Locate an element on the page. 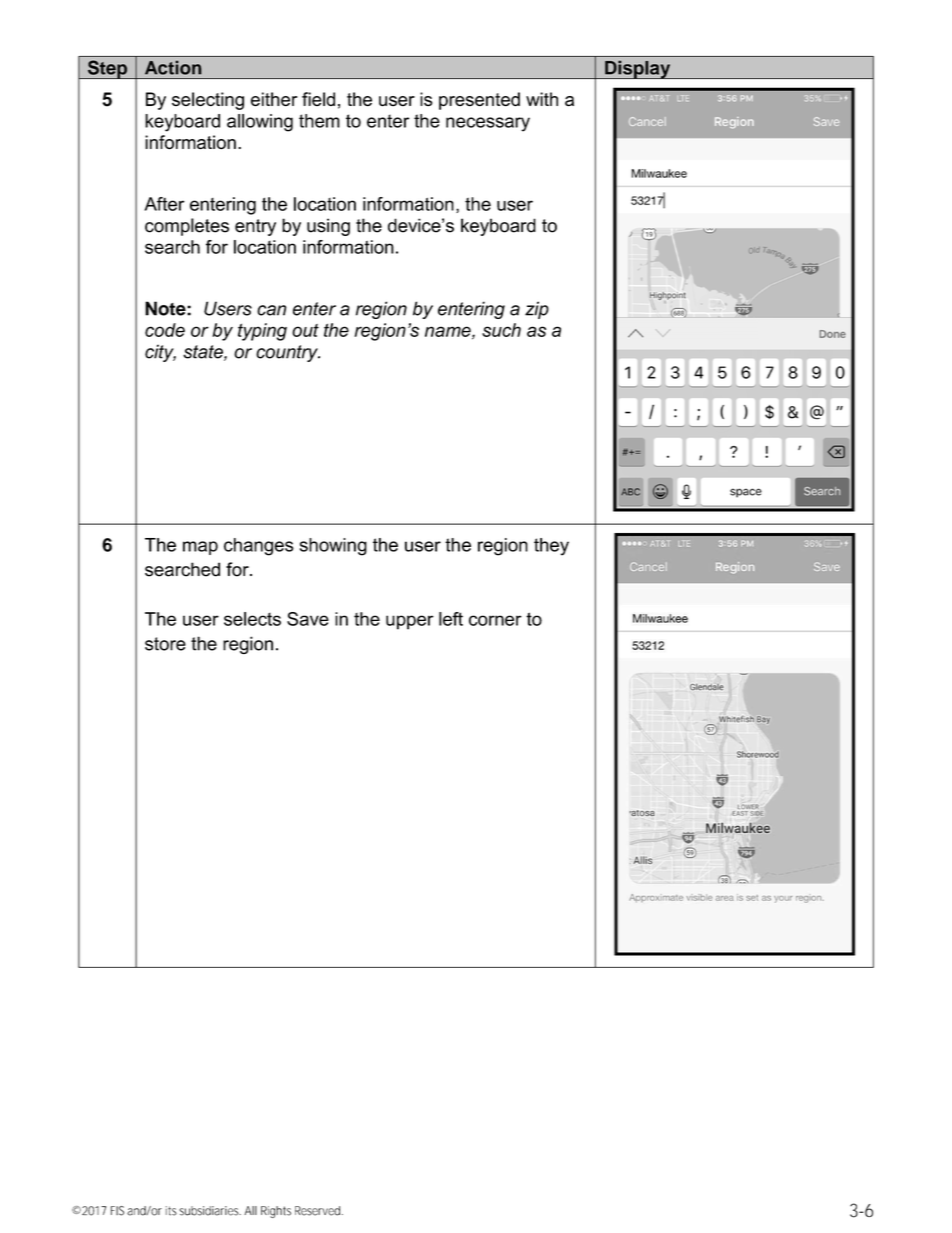 This document has width=952, height=1233. with is located at coordinates (542, 99).
